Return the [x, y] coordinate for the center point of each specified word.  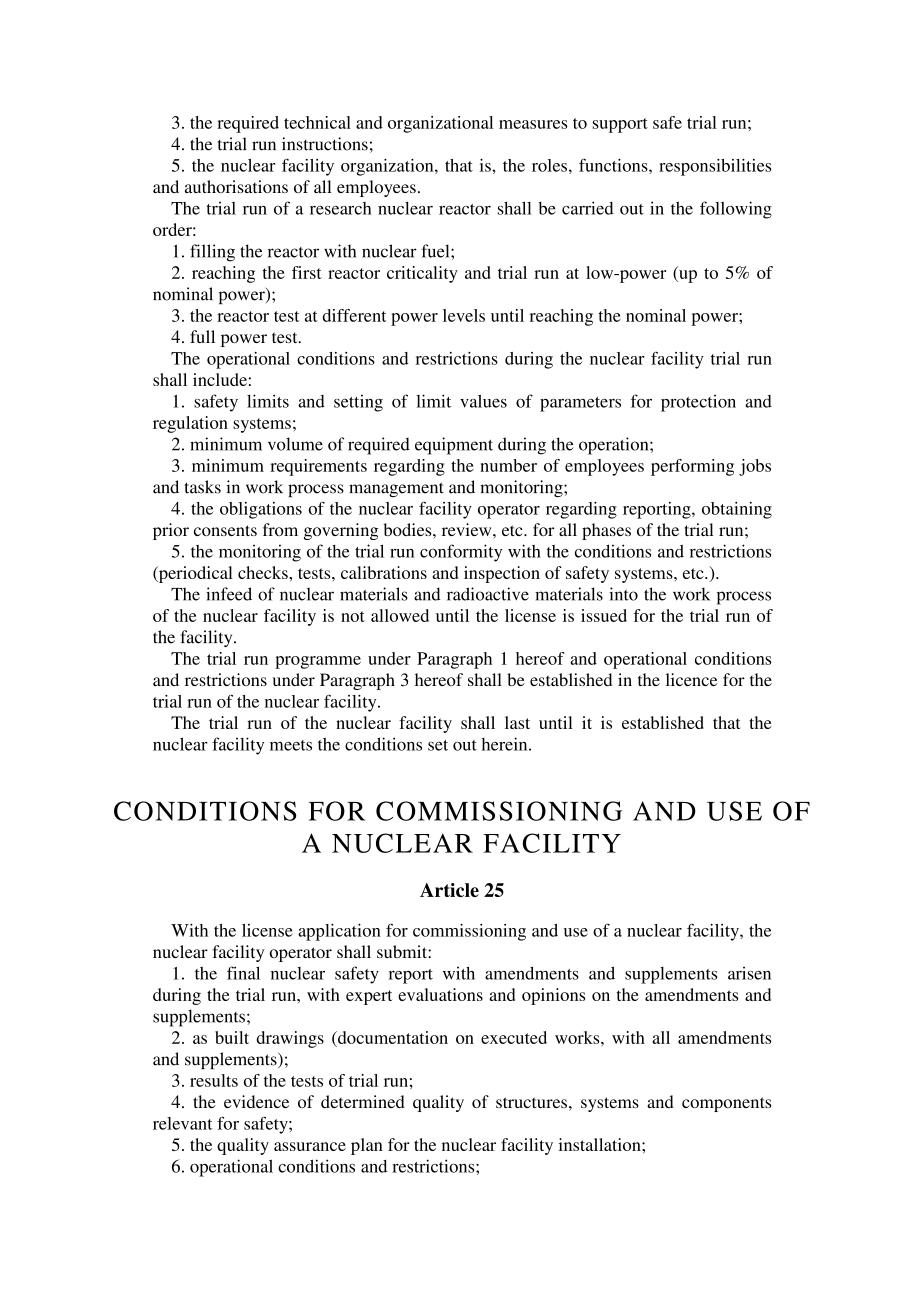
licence [691, 679]
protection [698, 403]
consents [225, 530]
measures [533, 124]
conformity [461, 553]
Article [449, 890]
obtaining [737, 510]
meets [291, 745]
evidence [256, 1101]
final [243, 973]
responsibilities [715, 167]
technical [317, 122]
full [202, 336]
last [517, 722]
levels [464, 315]
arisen [749, 973]
